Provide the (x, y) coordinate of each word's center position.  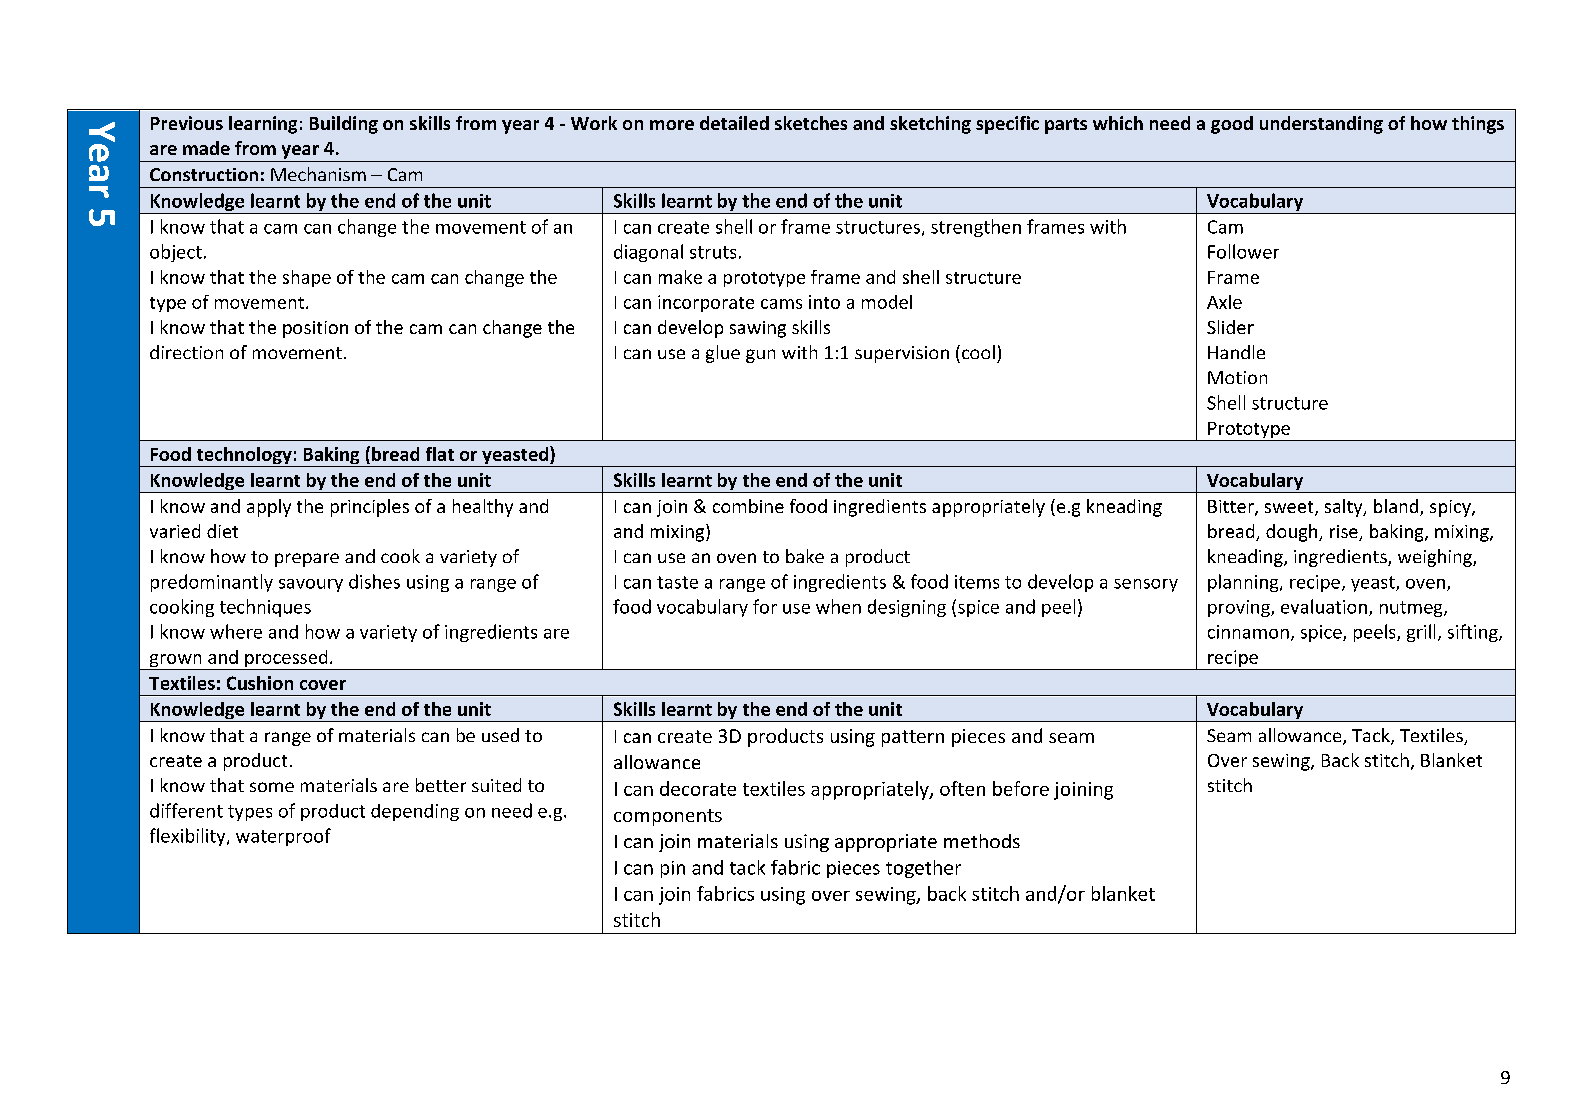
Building (344, 125)
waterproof (283, 837)
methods (982, 841)
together (923, 869)
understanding (1321, 125)
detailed (734, 123)
